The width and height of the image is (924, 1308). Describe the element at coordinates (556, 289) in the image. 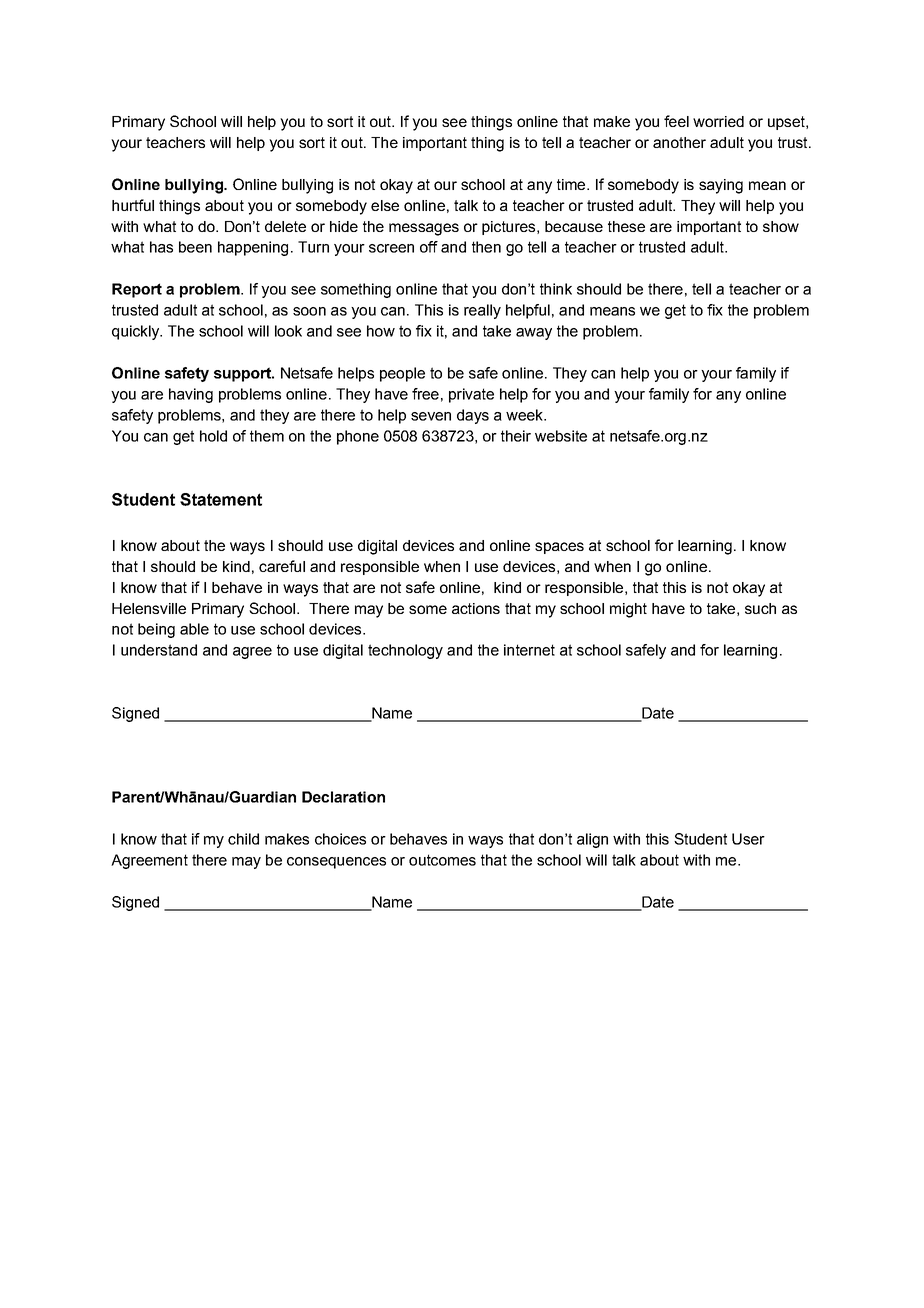

I see `think` at that location.
